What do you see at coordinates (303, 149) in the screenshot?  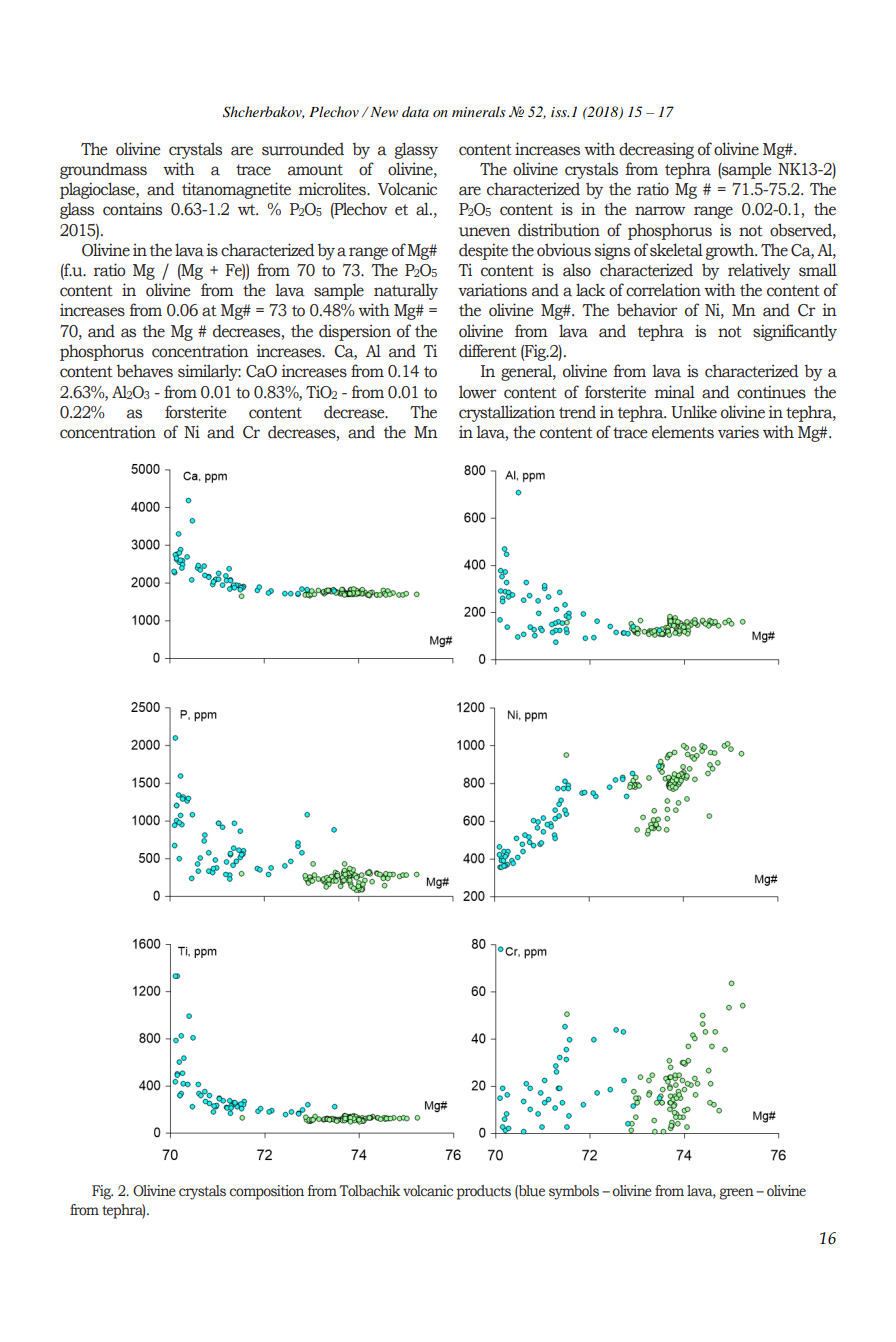 I see `surrounded` at bounding box center [303, 149].
